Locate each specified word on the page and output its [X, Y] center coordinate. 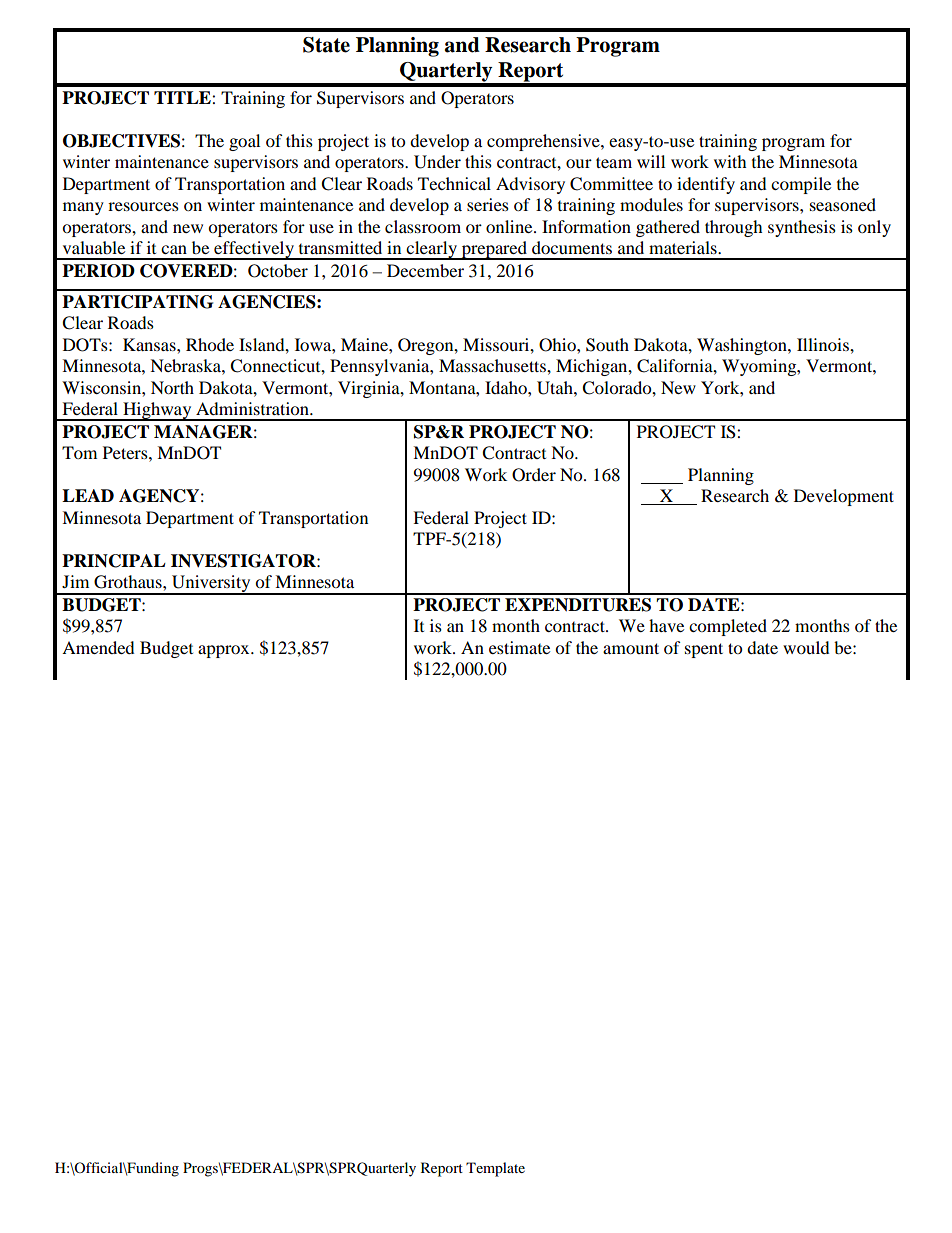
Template [495, 1169]
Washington [743, 346]
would [806, 647]
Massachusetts [493, 365]
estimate [519, 647]
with [730, 161]
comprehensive [544, 142]
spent [704, 650]
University [211, 585]
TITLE [183, 97]
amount [631, 648]
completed [728, 627]
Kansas [150, 344]
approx [225, 651]
